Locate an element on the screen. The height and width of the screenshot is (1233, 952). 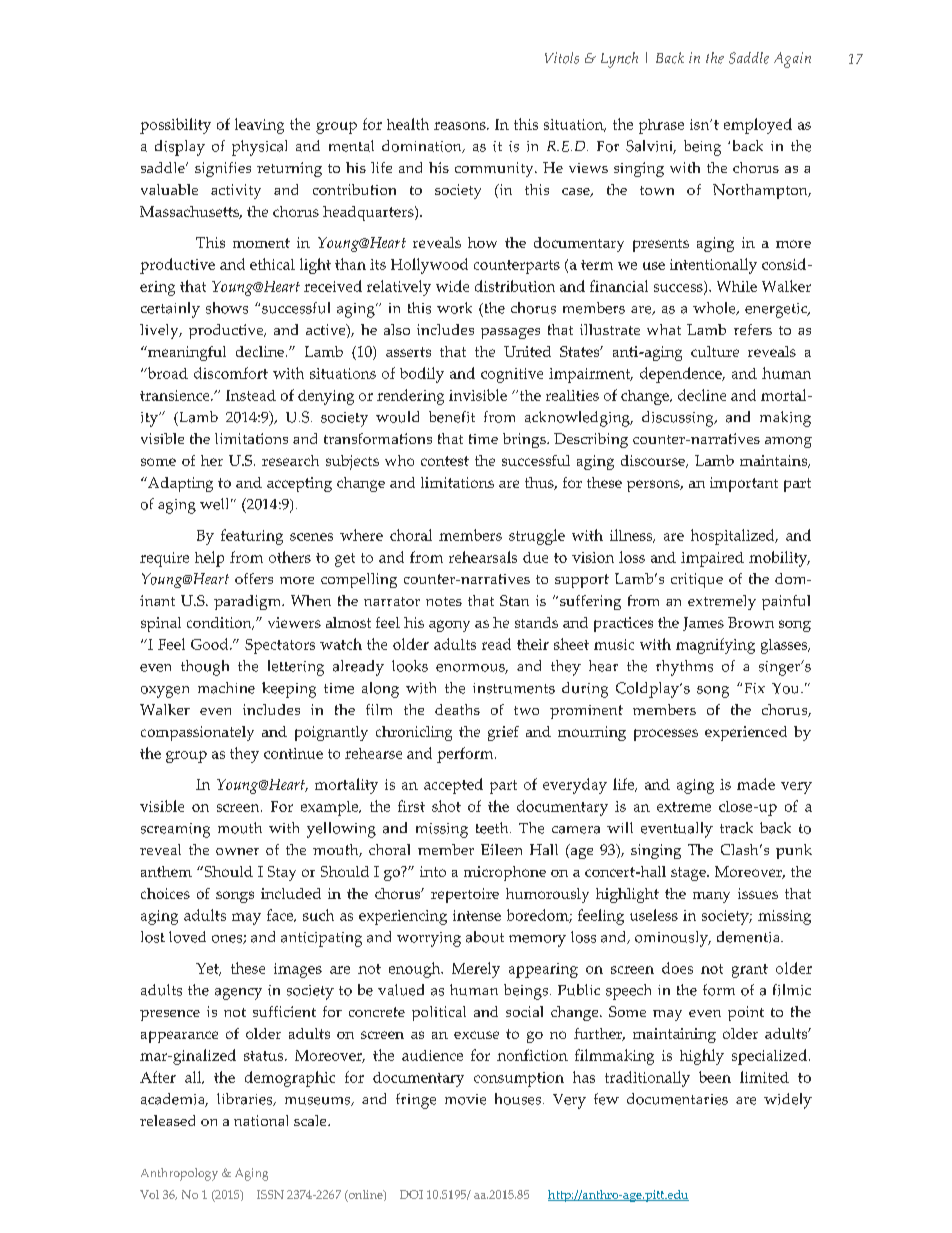
repertoire is located at coordinates (465, 895).
